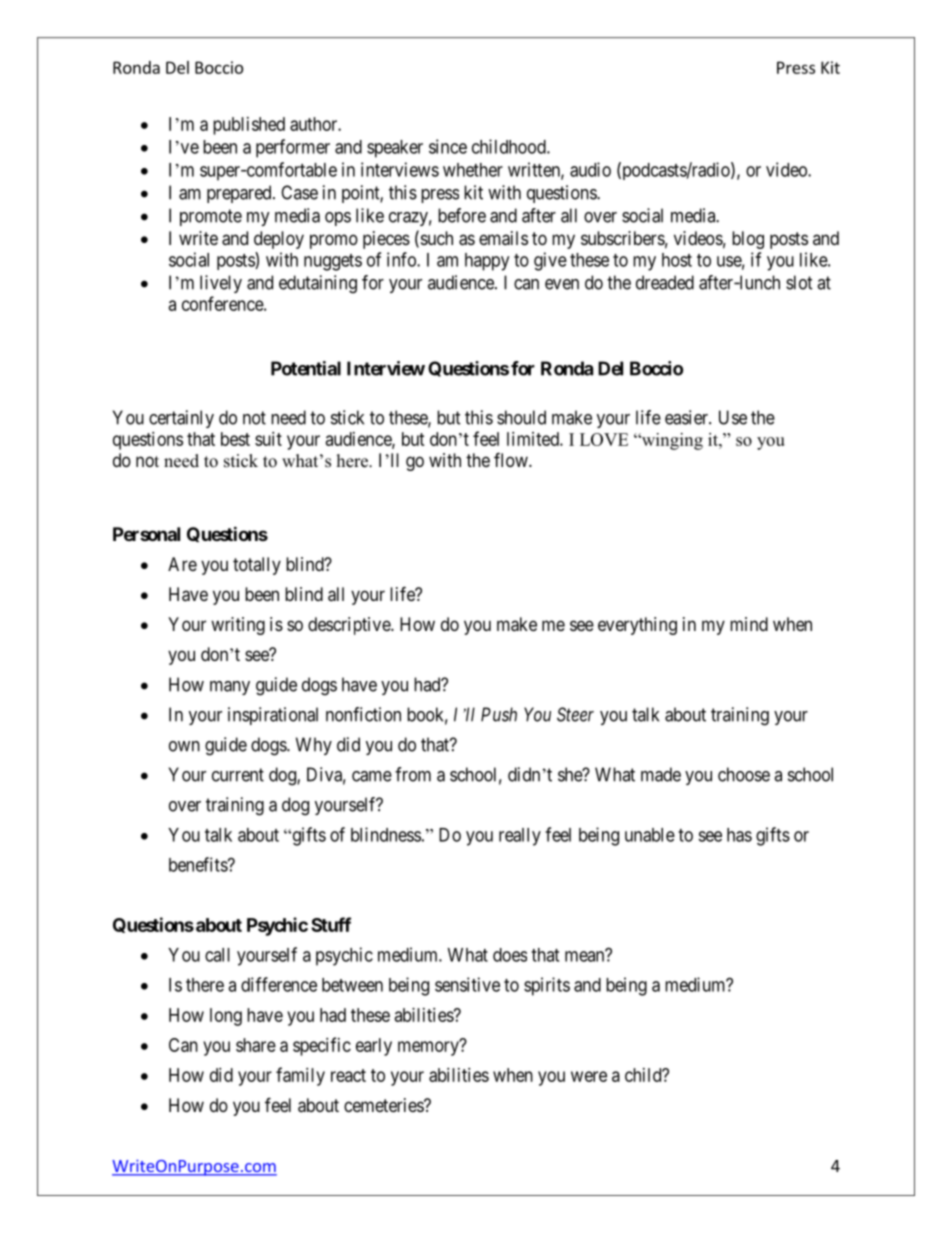  What do you see at coordinates (350, 626) in the screenshot?
I see `descriptive` at bounding box center [350, 626].
